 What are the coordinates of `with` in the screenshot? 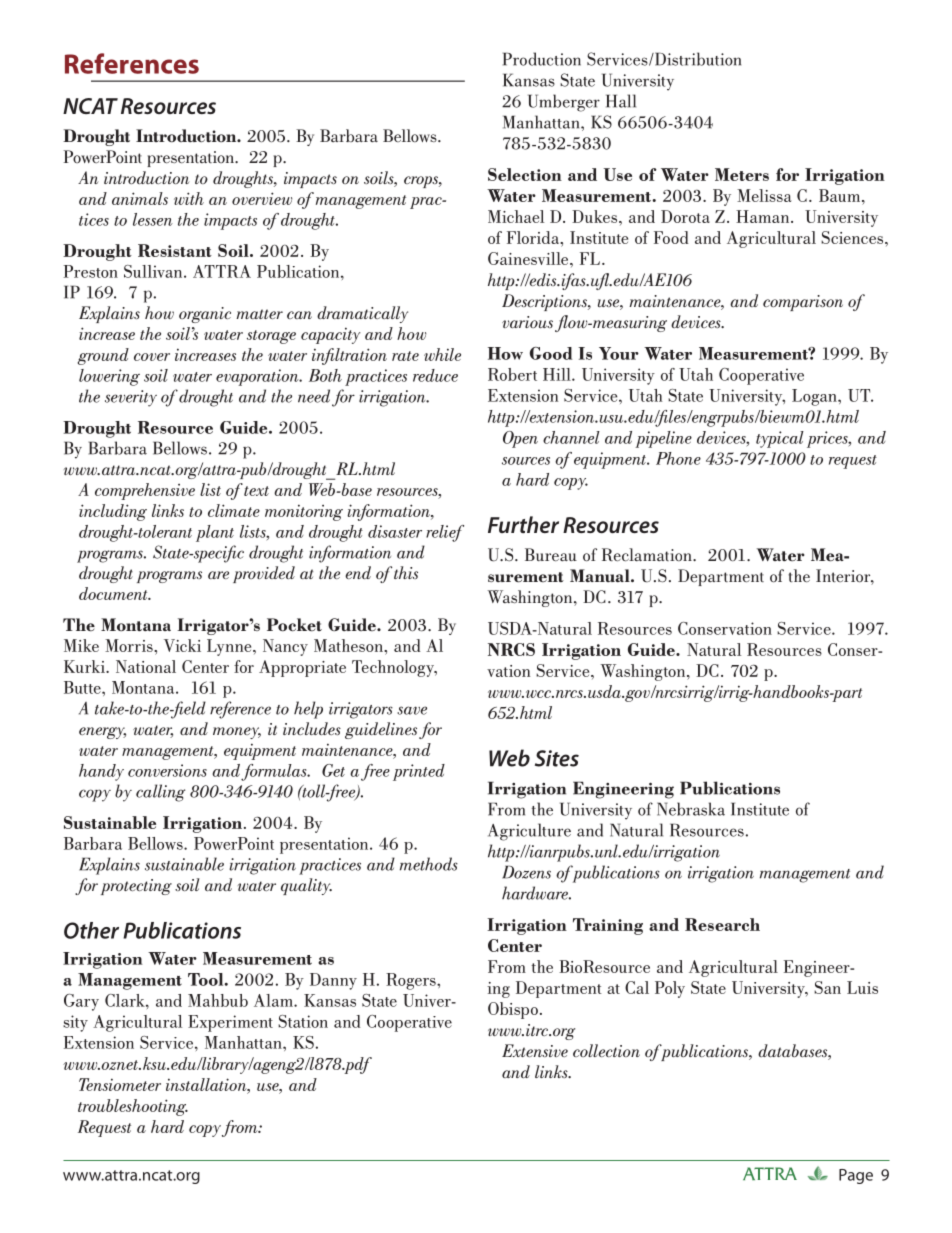 It's located at (189, 198).
